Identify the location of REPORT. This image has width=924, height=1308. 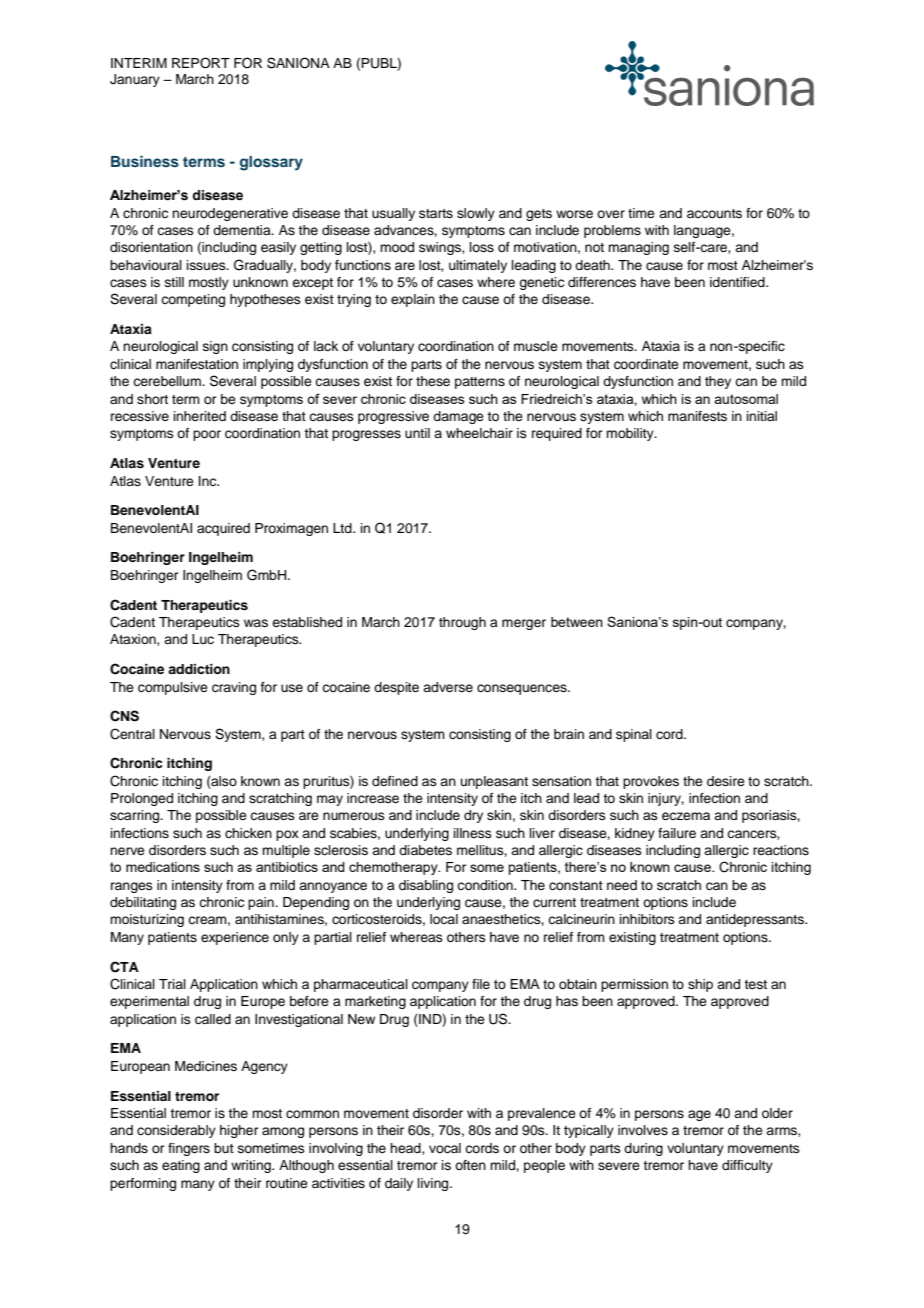
(201, 63).
